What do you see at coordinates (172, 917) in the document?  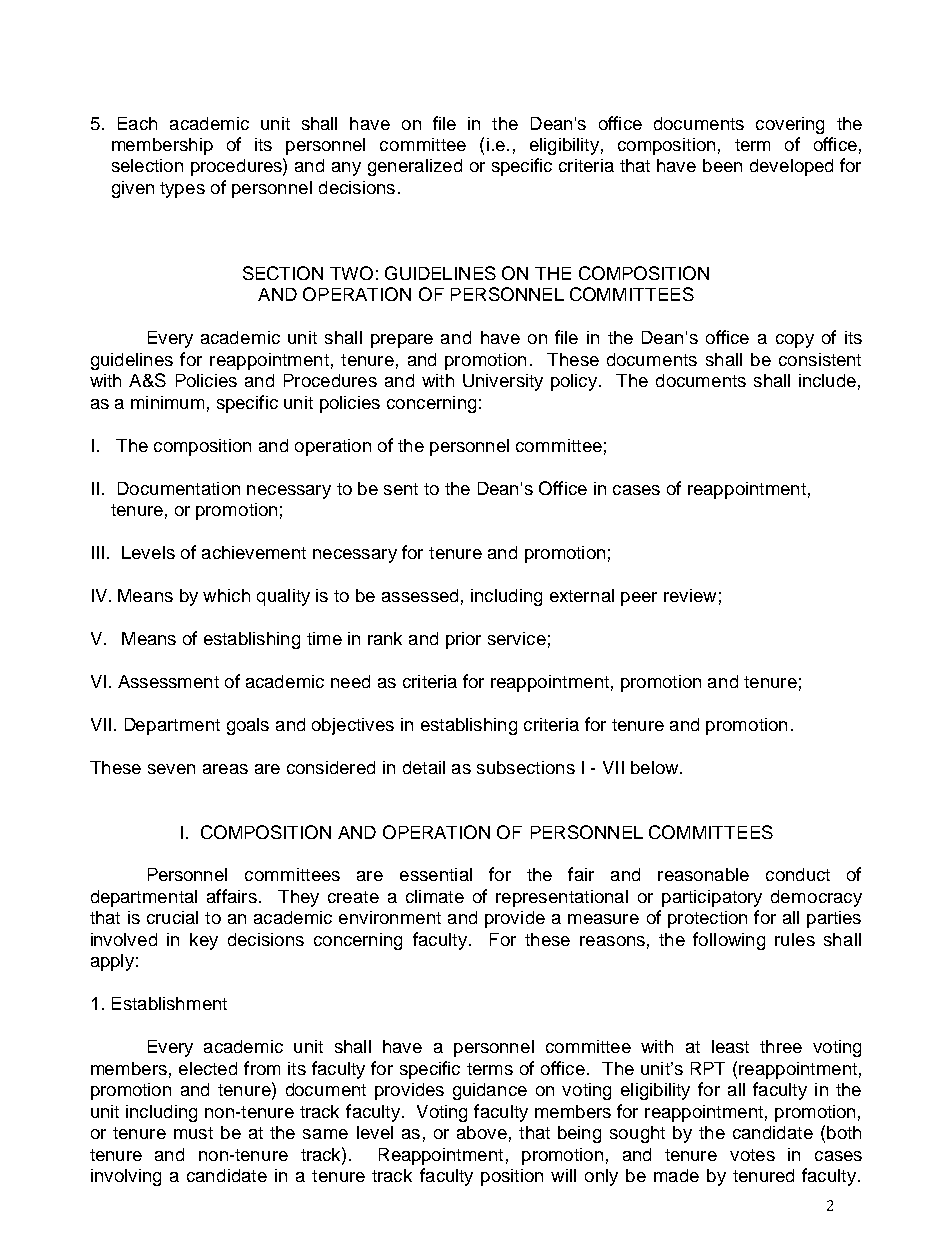 I see `crucial` at bounding box center [172, 917].
